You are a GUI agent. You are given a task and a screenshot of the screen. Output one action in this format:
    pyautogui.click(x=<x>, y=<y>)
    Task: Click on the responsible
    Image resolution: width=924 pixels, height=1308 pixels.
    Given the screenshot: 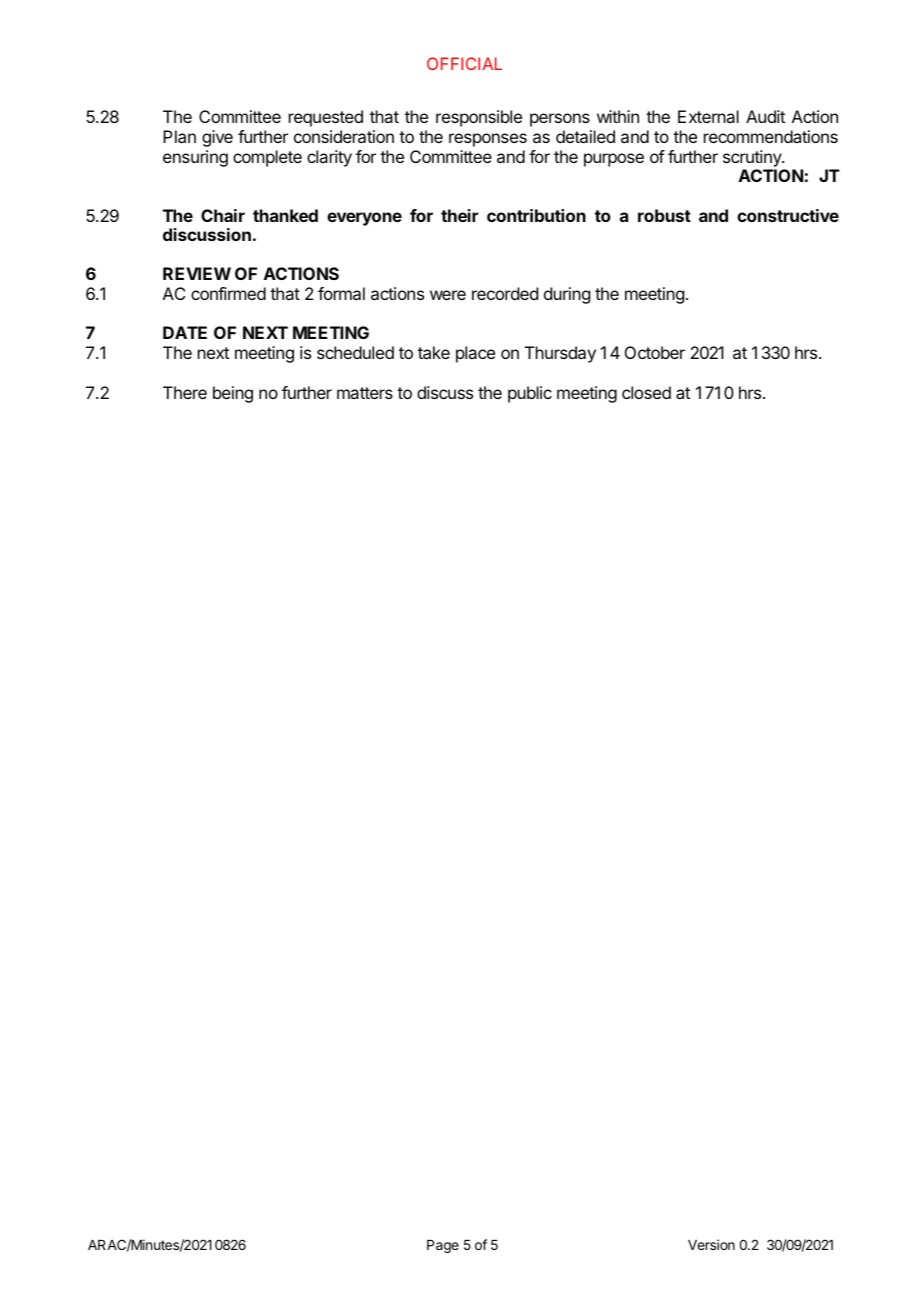 What is the action you would take?
    pyautogui.click(x=479, y=118)
